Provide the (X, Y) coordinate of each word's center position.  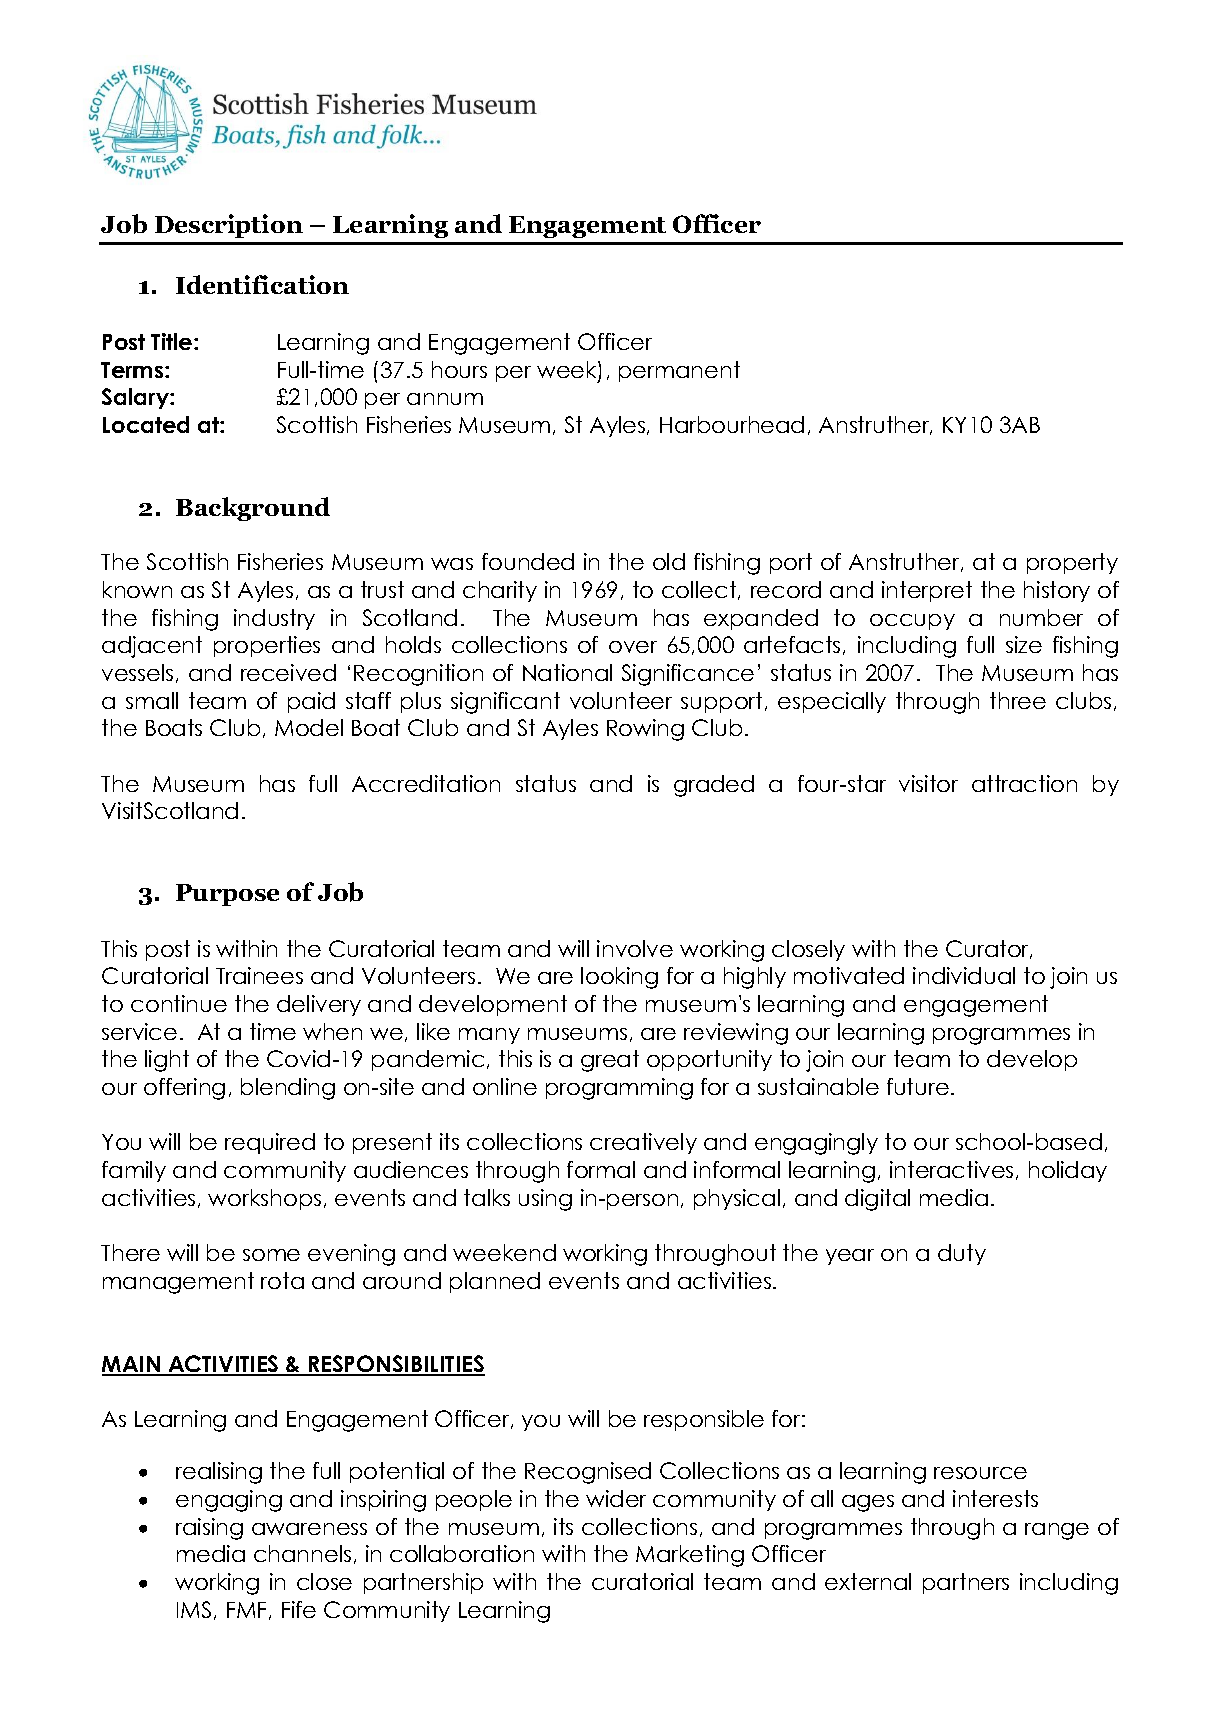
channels (302, 1553)
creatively (643, 1143)
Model (309, 727)
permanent (679, 371)
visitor (928, 783)
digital (877, 1200)
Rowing (645, 730)
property (1072, 563)
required (270, 1143)
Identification (262, 284)
